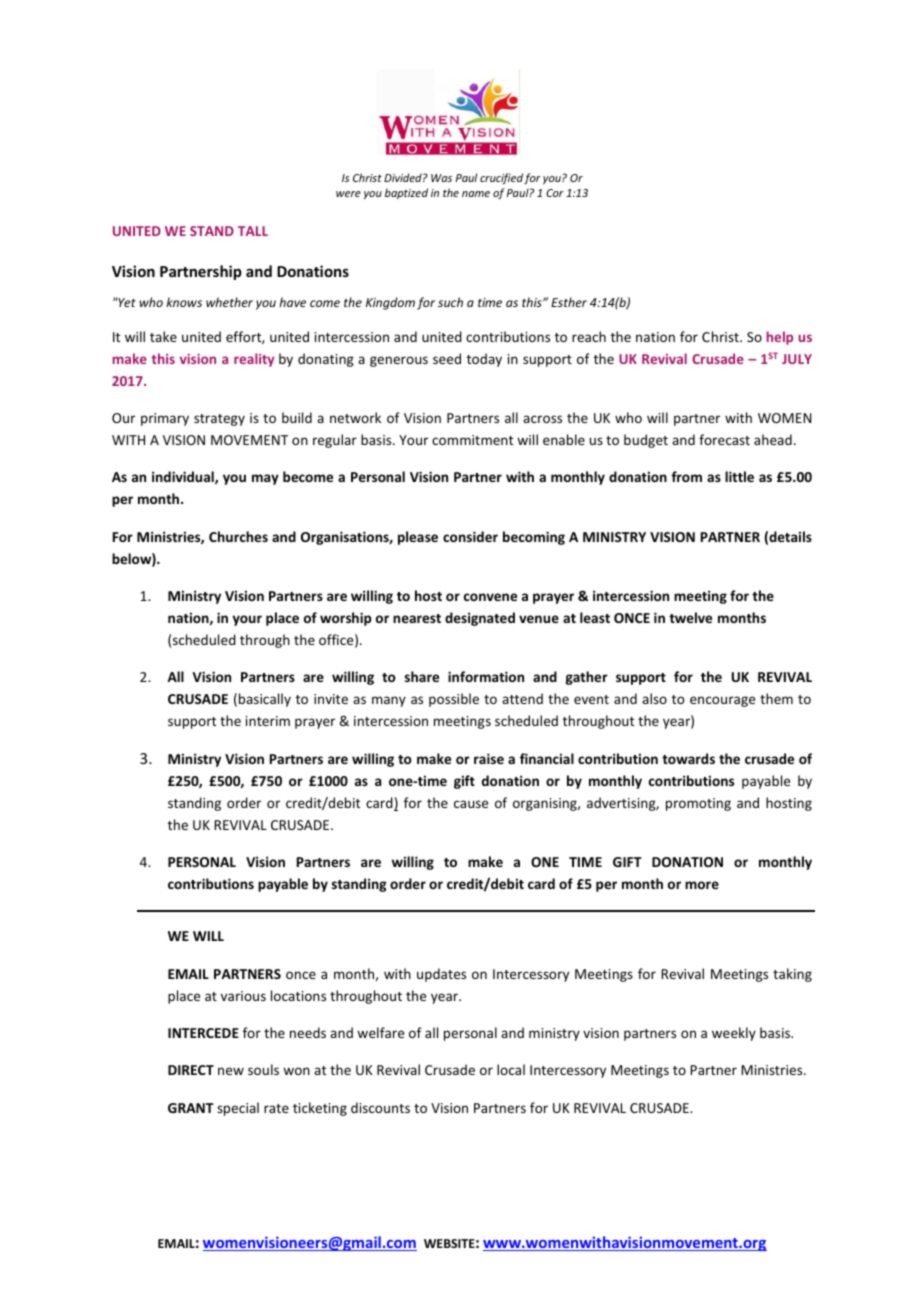  I want to click on forecast, so click(724, 439).
